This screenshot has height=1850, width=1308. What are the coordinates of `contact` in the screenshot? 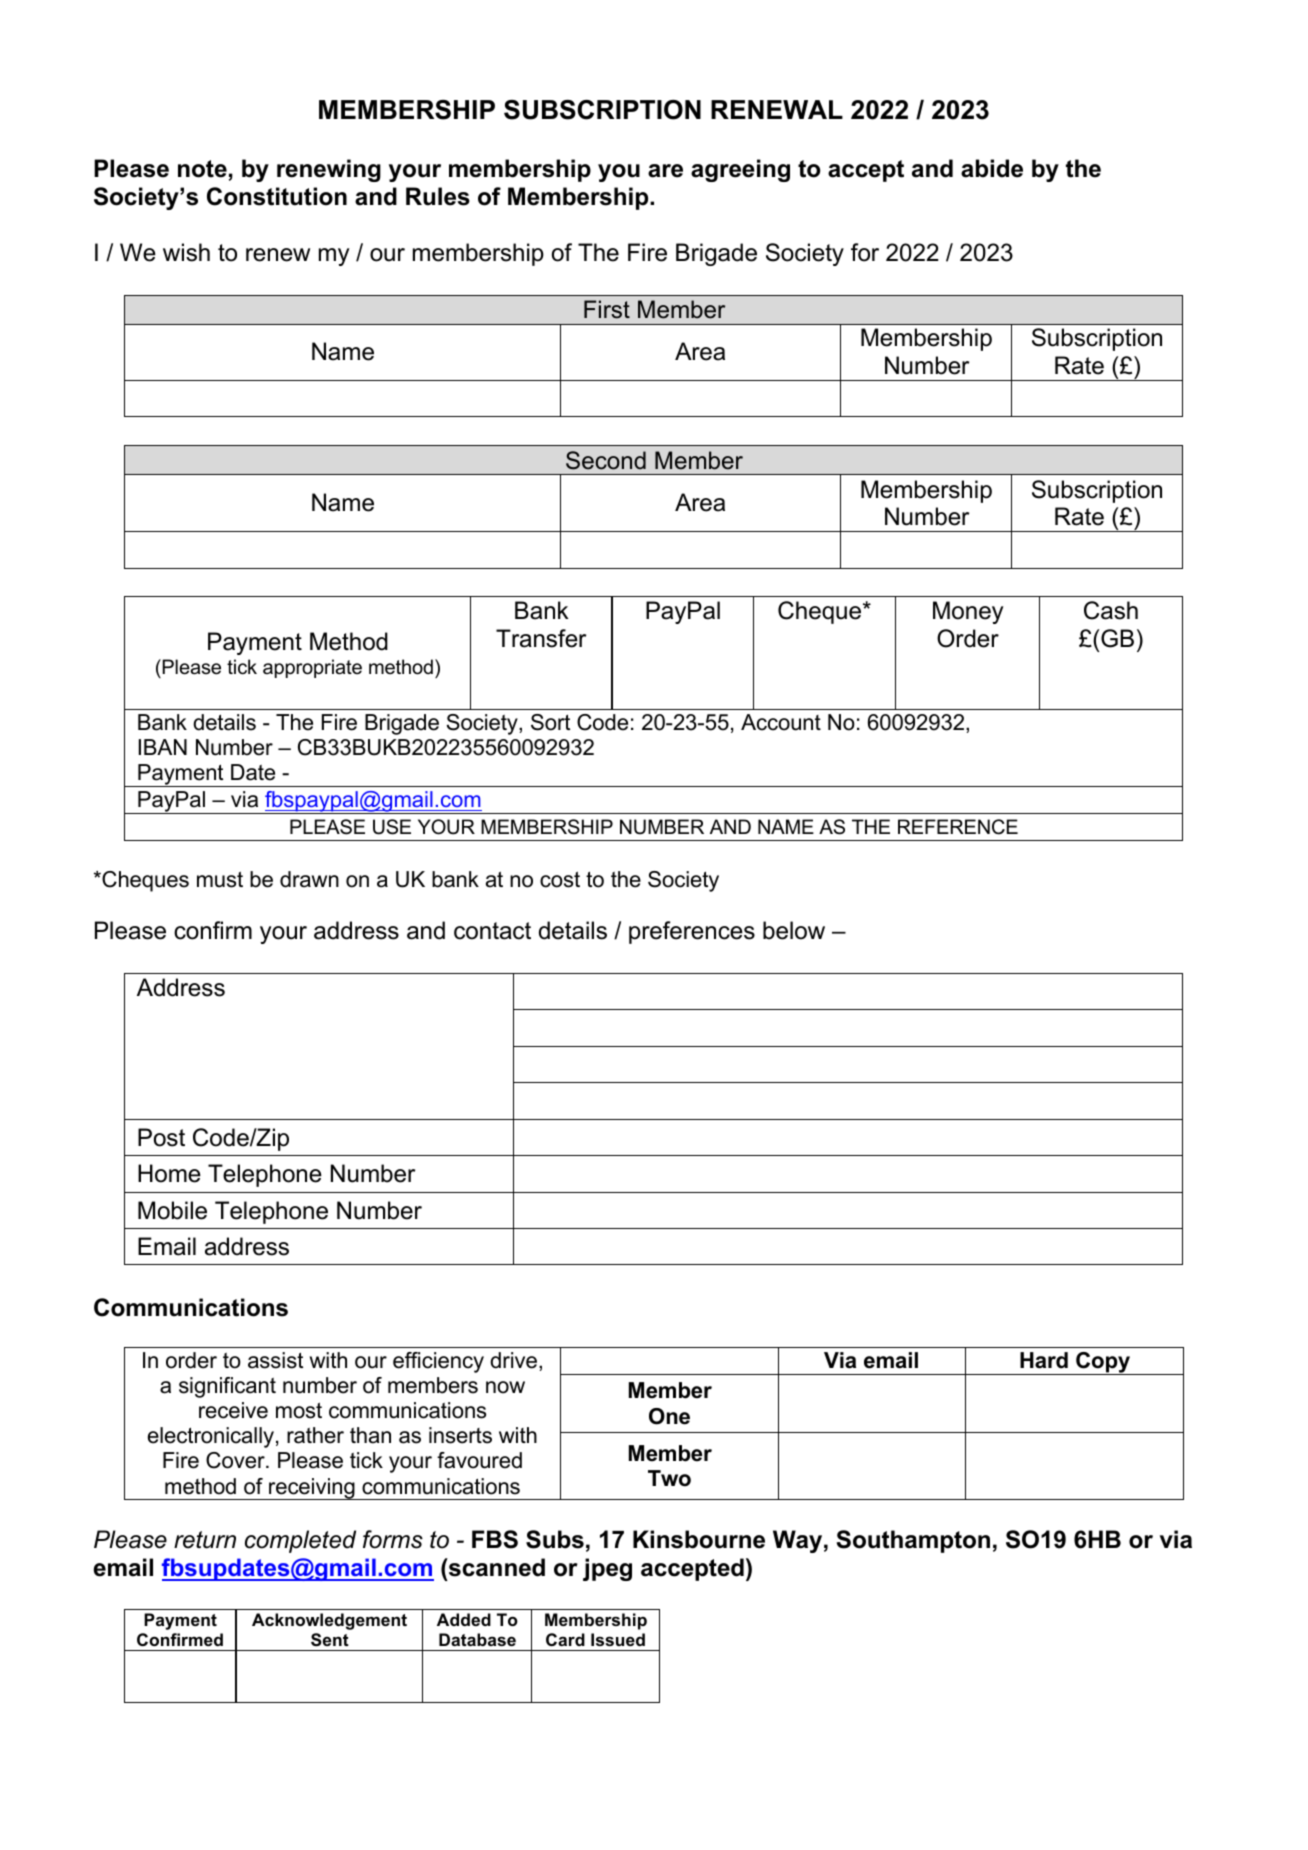 It's located at (492, 931).
